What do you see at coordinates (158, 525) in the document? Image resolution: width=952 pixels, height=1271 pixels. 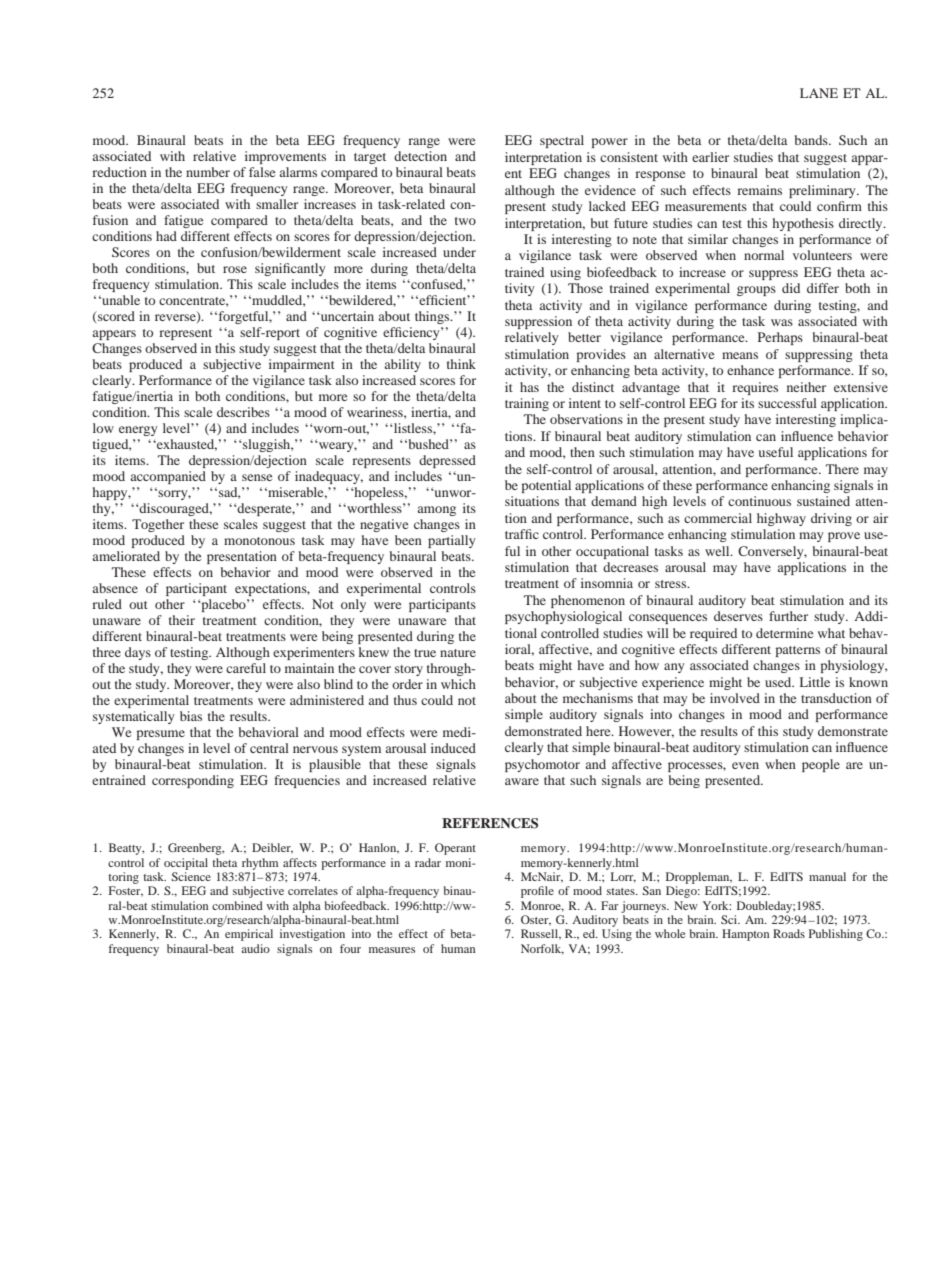 I see `Together` at bounding box center [158, 525].
